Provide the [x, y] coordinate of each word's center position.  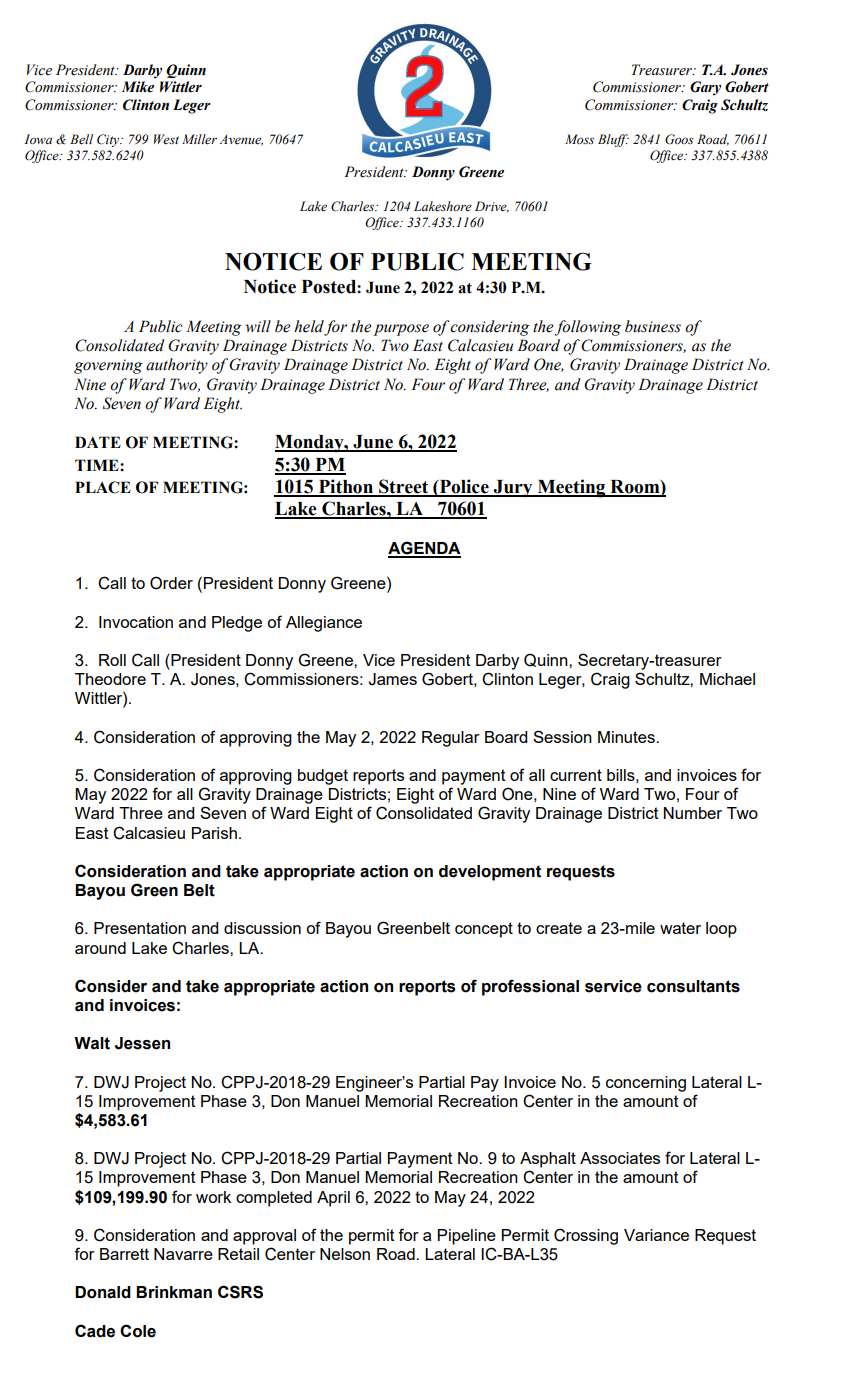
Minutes [627, 737]
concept [484, 930]
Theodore [110, 679]
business [653, 326]
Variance [656, 1235]
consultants [693, 986]
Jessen [142, 1043]
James [392, 679]
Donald [103, 1292]
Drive [492, 207]
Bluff [613, 140]
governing [108, 366]
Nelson [345, 1254]
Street [403, 487]
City [109, 140]
